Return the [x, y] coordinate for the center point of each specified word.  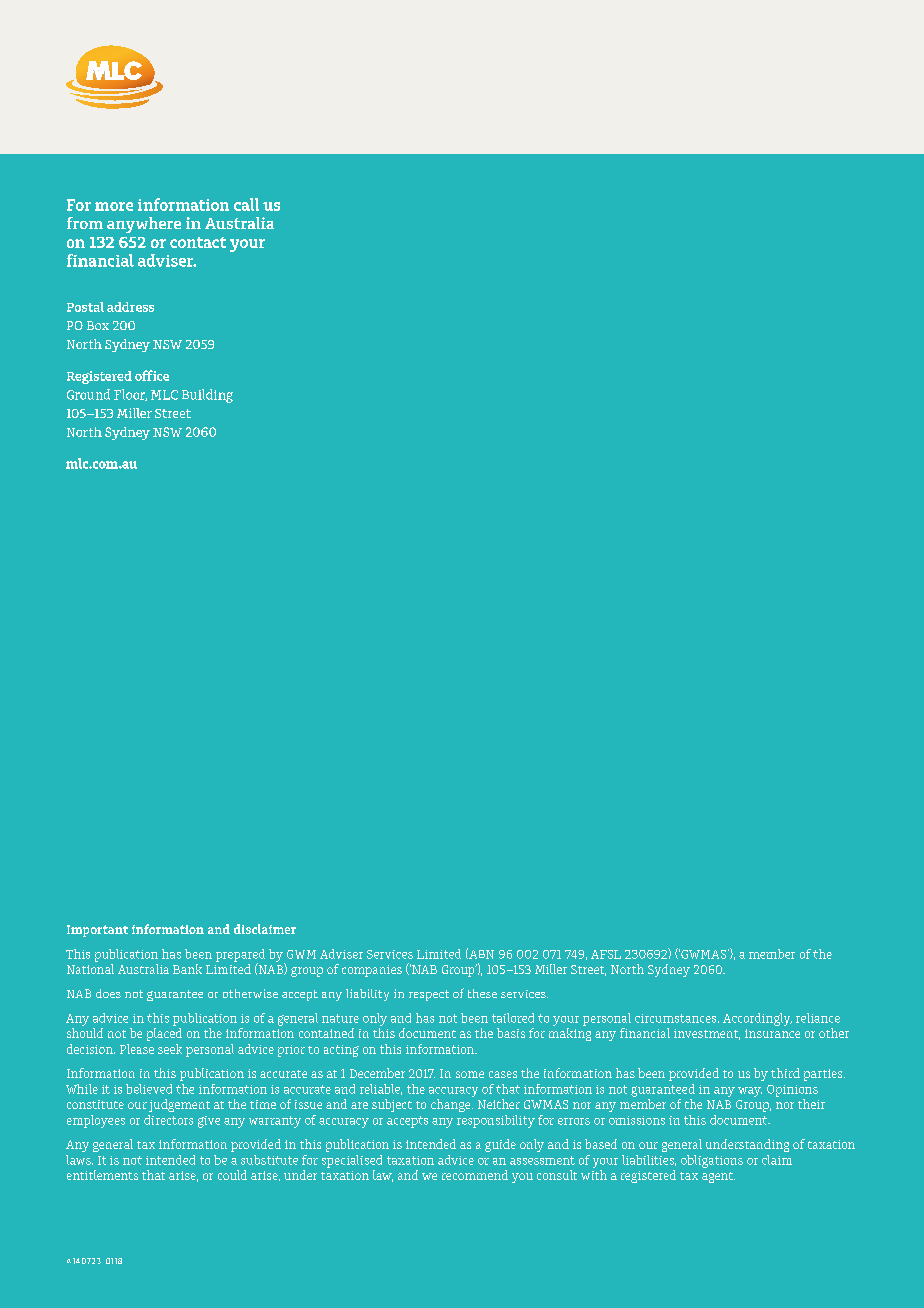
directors [168, 1120]
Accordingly [757, 1019]
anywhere [144, 225]
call [246, 204]
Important [97, 931]
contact [198, 242]
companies [372, 971]
